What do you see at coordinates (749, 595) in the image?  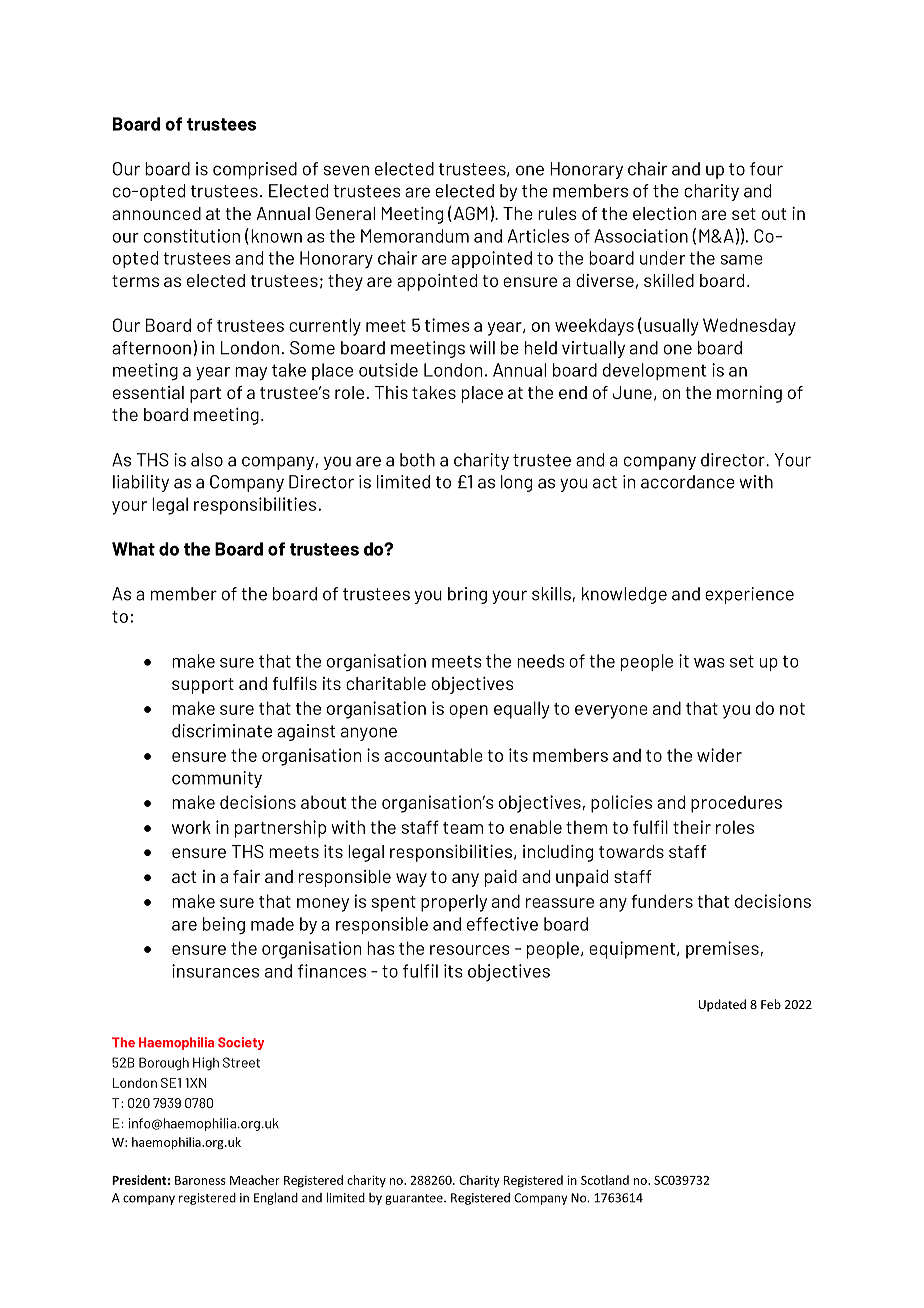 I see `experience` at bounding box center [749, 595].
